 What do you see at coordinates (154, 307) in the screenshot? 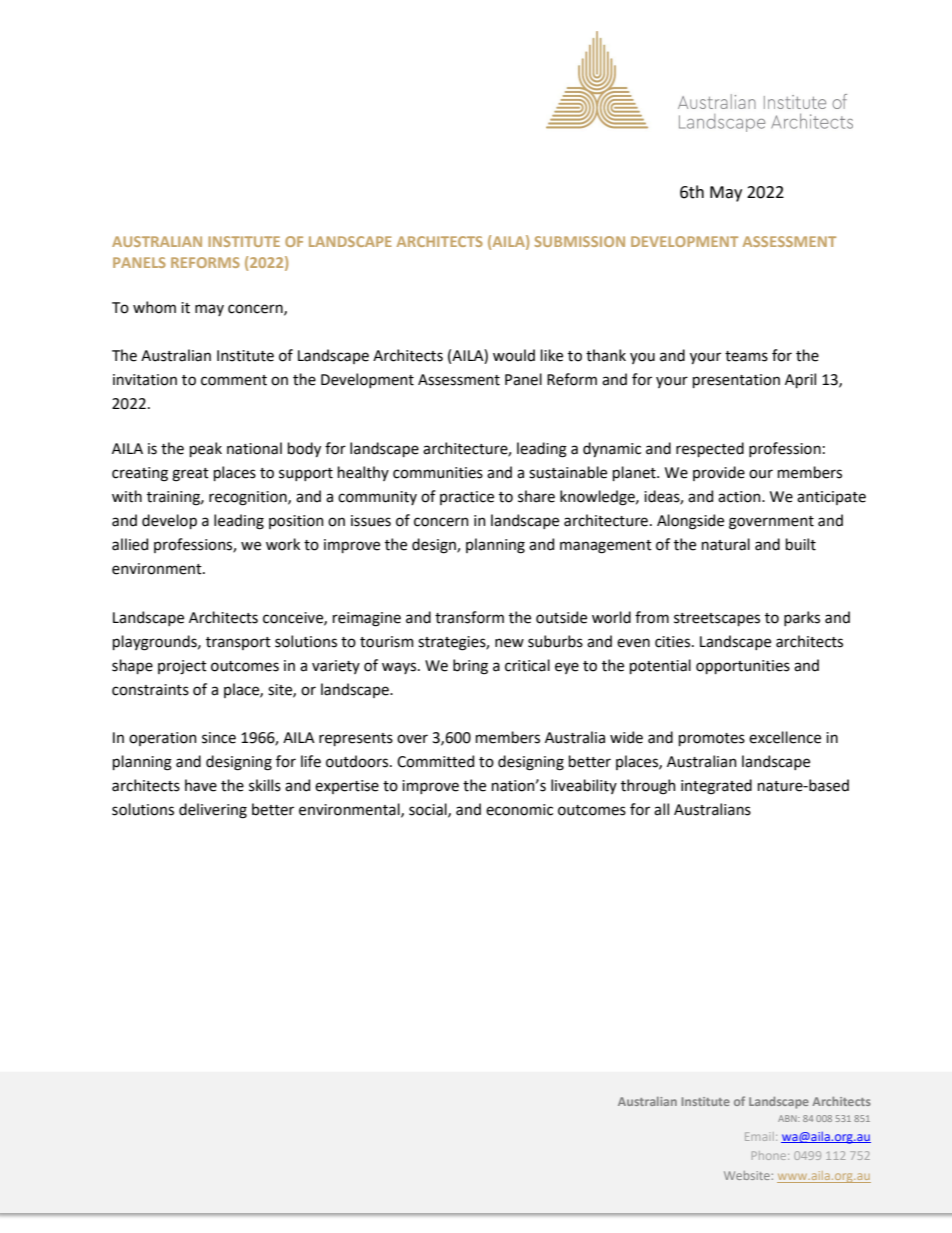
I see `whom` at bounding box center [154, 307].
